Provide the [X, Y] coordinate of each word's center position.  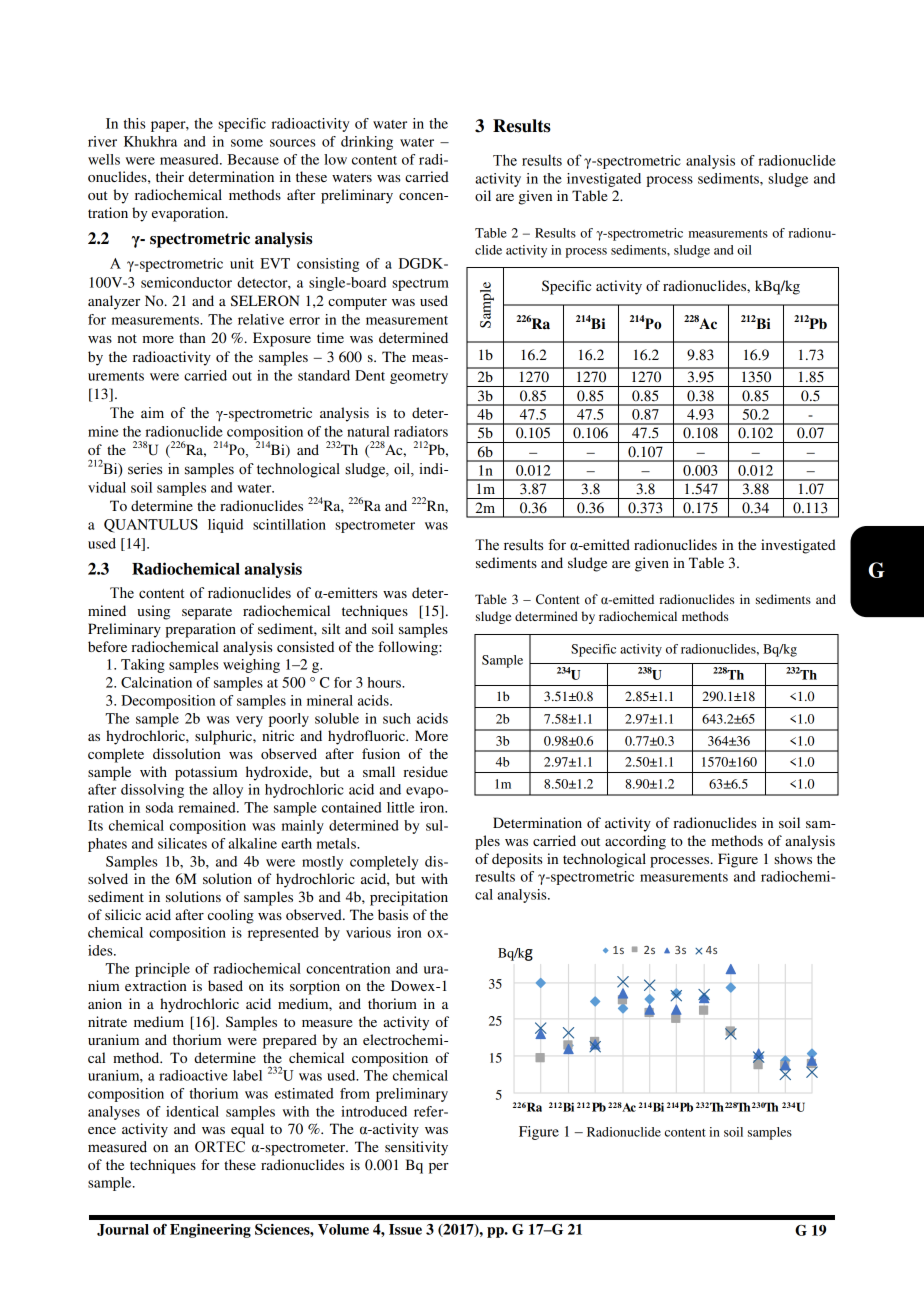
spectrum [420, 285]
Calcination [156, 682]
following [409, 648]
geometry [419, 378]
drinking [367, 143]
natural [368, 431]
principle [162, 970]
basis [393, 914]
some [247, 143]
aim [152, 412]
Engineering [210, 1231]
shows [793, 858]
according [635, 842]
